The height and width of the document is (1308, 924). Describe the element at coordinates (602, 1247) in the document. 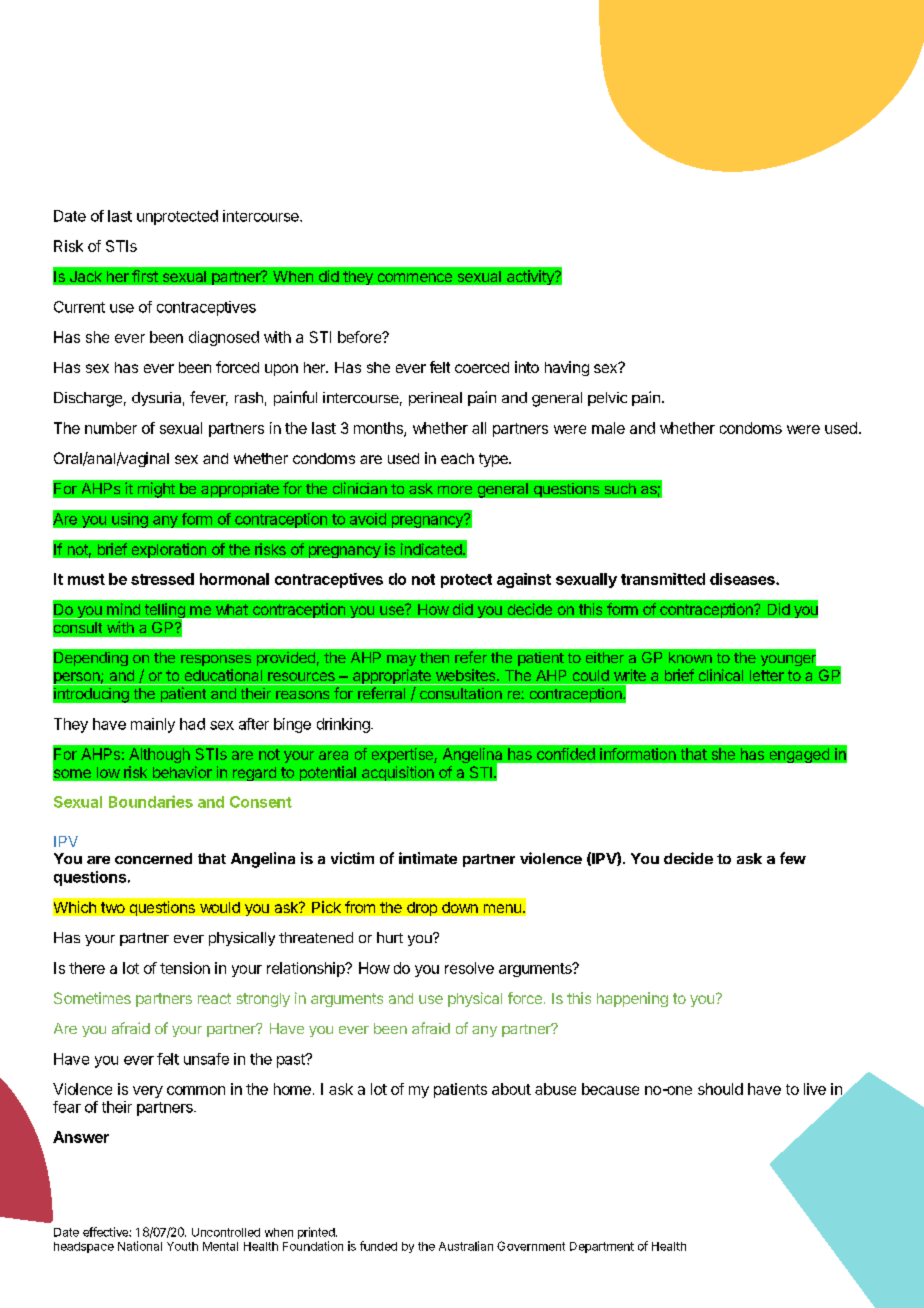

I see `Department` at that location.
